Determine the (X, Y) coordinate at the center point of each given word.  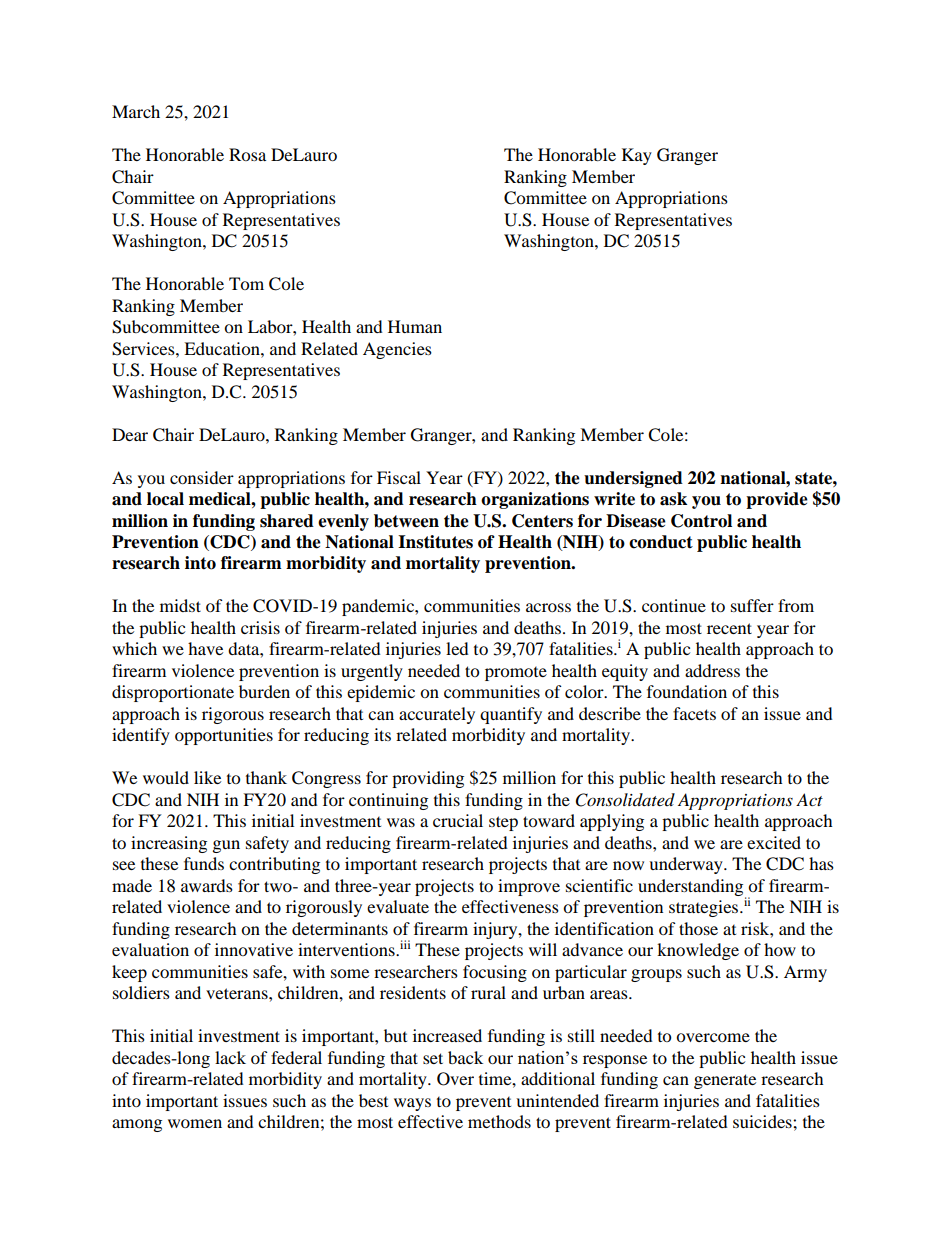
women (195, 1123)
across (548, 607)
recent (729, 628)
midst (180, 605)
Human (415, 326)
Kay (637, 156)
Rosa (247, 154)
